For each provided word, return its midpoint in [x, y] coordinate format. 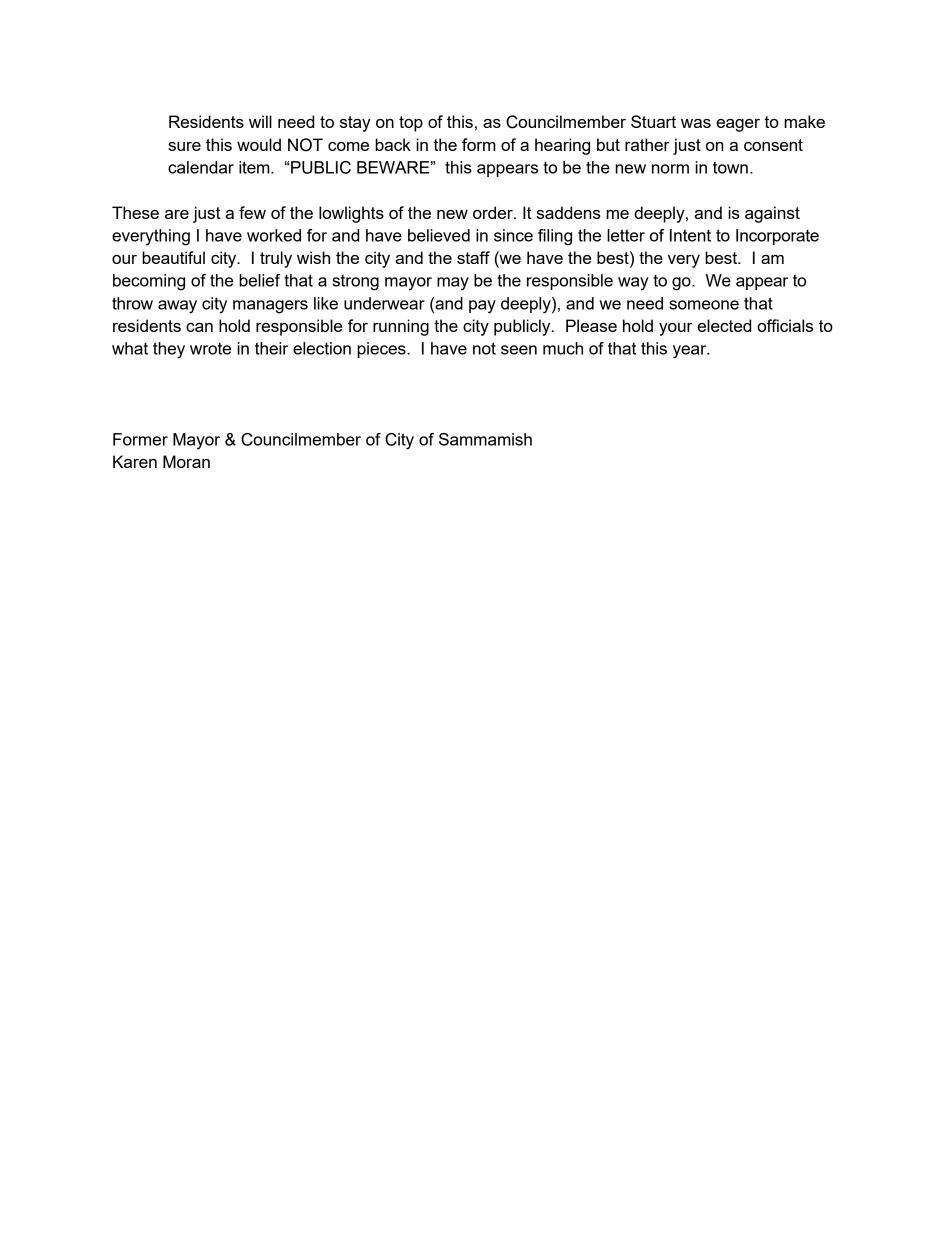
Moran [186, 461]
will [260, 121]
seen [519, 350]
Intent [690, 235]
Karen [135, 461]
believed [439, 235]
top [411, 124]
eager [738, 125]
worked [274, 235]
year [691, 352]
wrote [210, 348]
